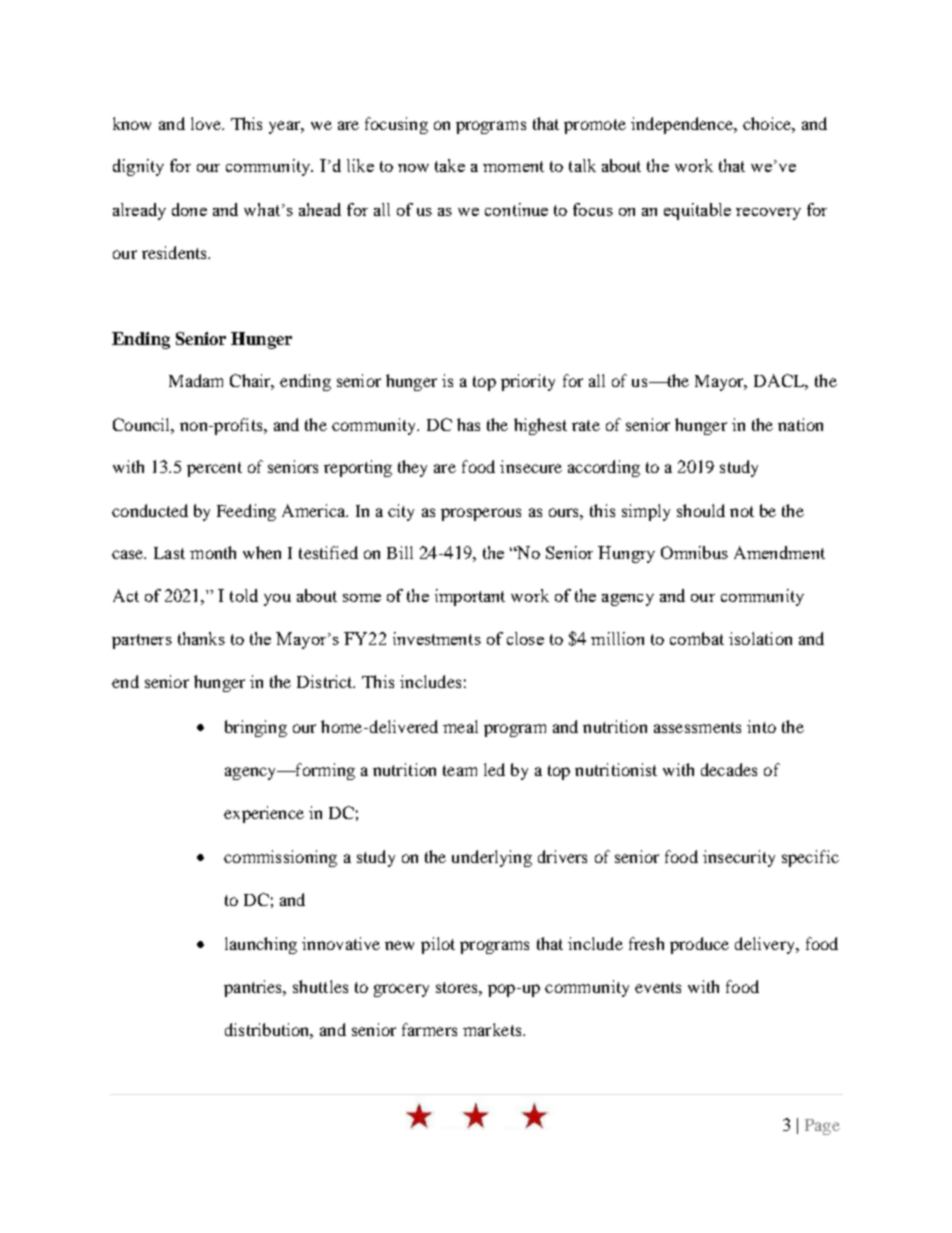  I want to click on isolation, so click(760, 638).
